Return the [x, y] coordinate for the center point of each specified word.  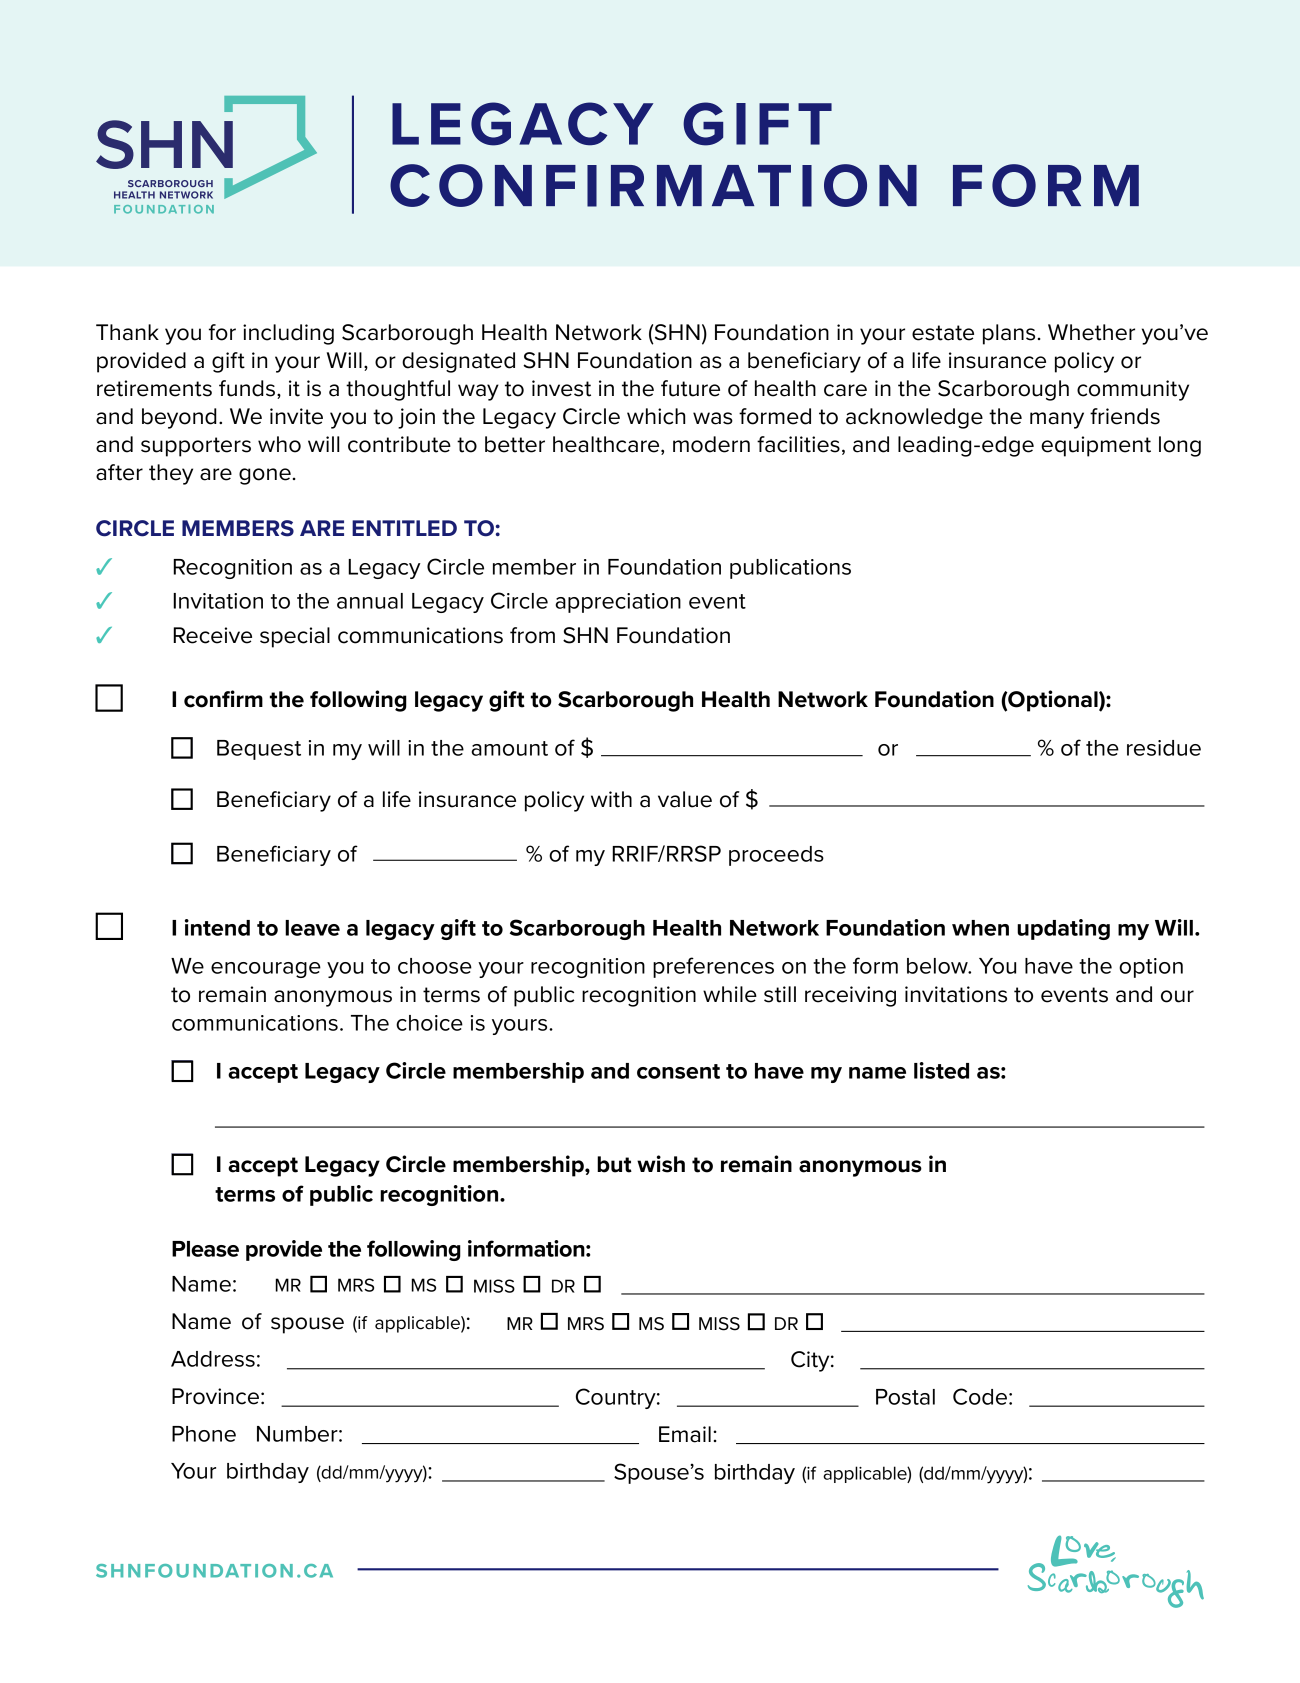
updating [1063, 929]
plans [1009, 334]
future [690, 388]
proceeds [776, 856]
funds [247, 388]
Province [215, 1396]
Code [980, 1396]
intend [217, 927]
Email [685, 1434]
